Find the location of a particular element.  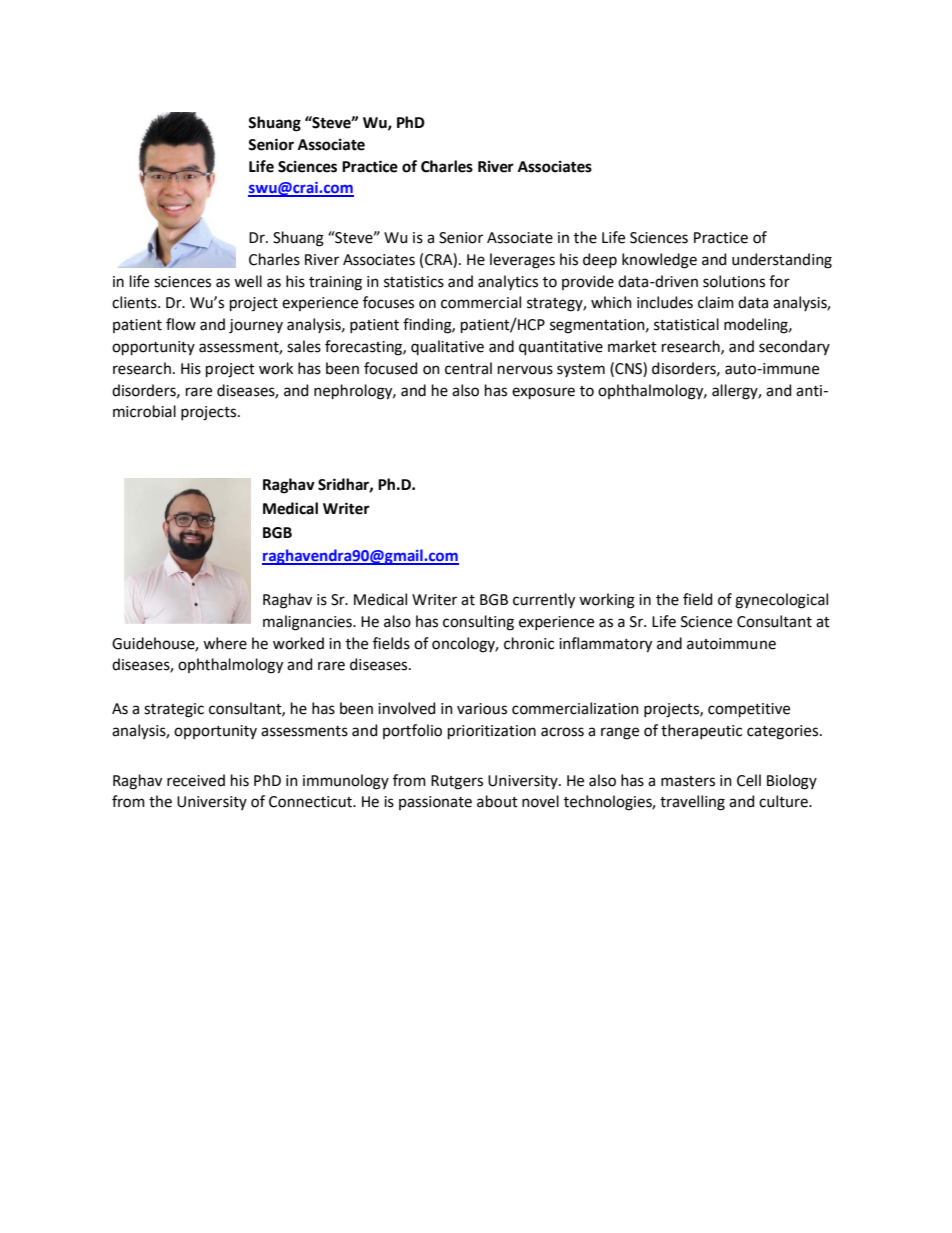

analytics is located at coordinates (508, 282).
